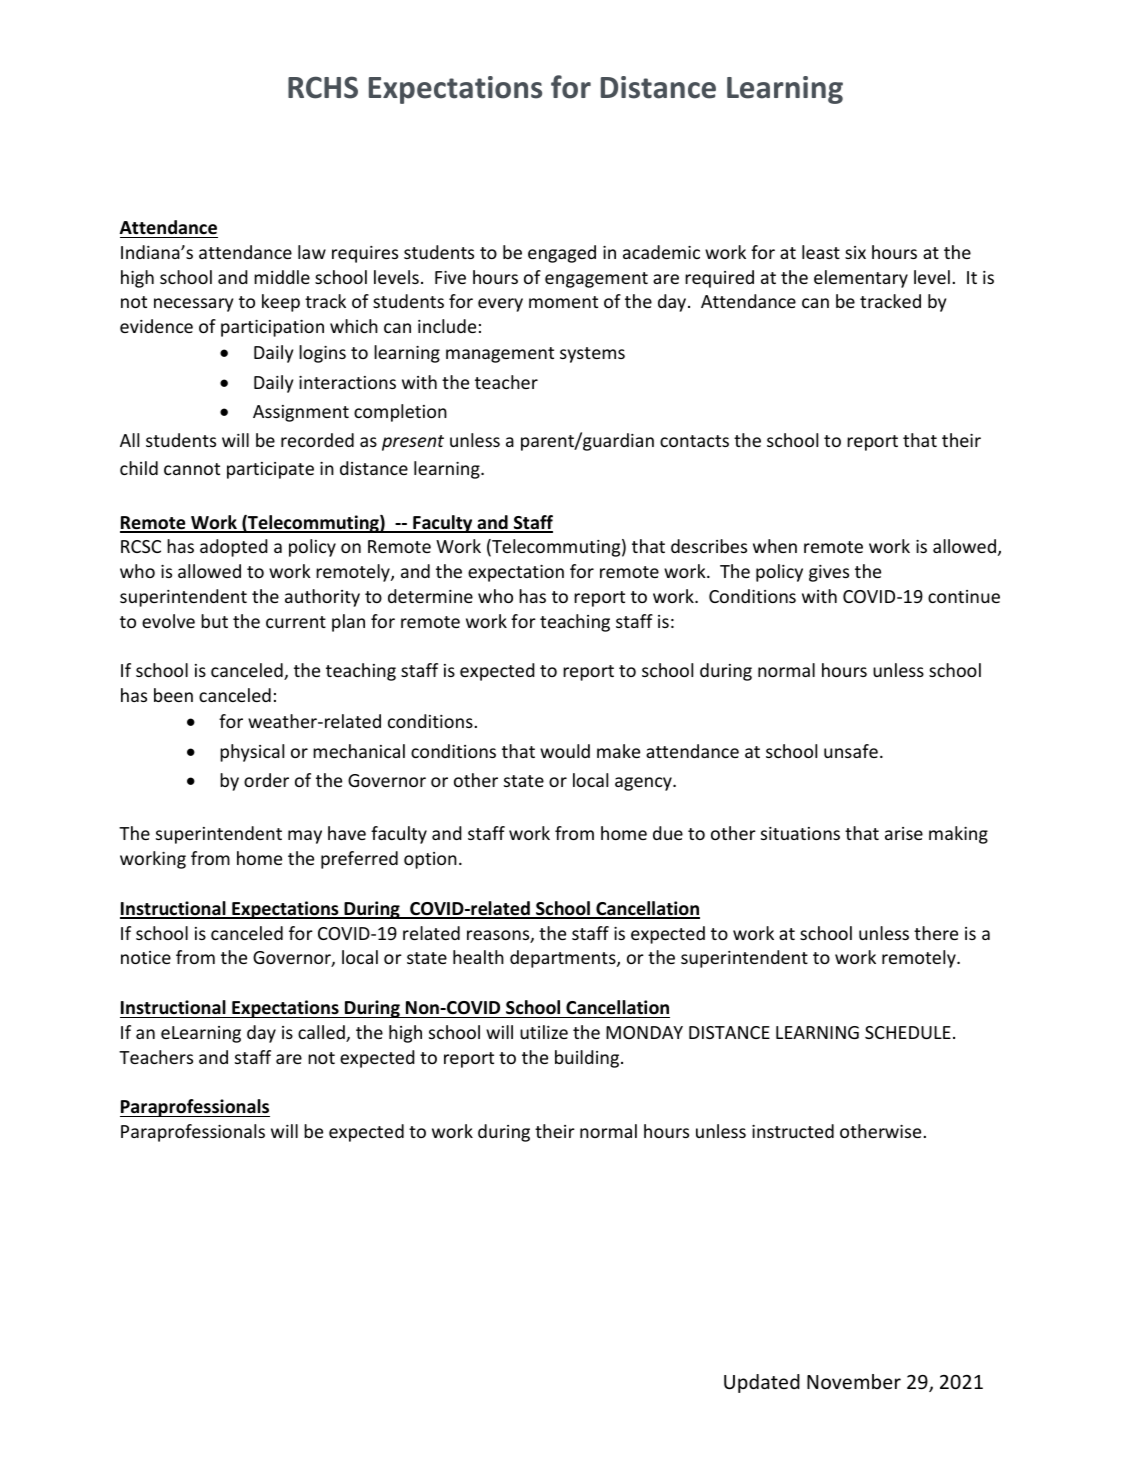  What do you see at coordinates (861, 279) in the screenshot?
I see `elementary` at bounding box center [861, 279].
